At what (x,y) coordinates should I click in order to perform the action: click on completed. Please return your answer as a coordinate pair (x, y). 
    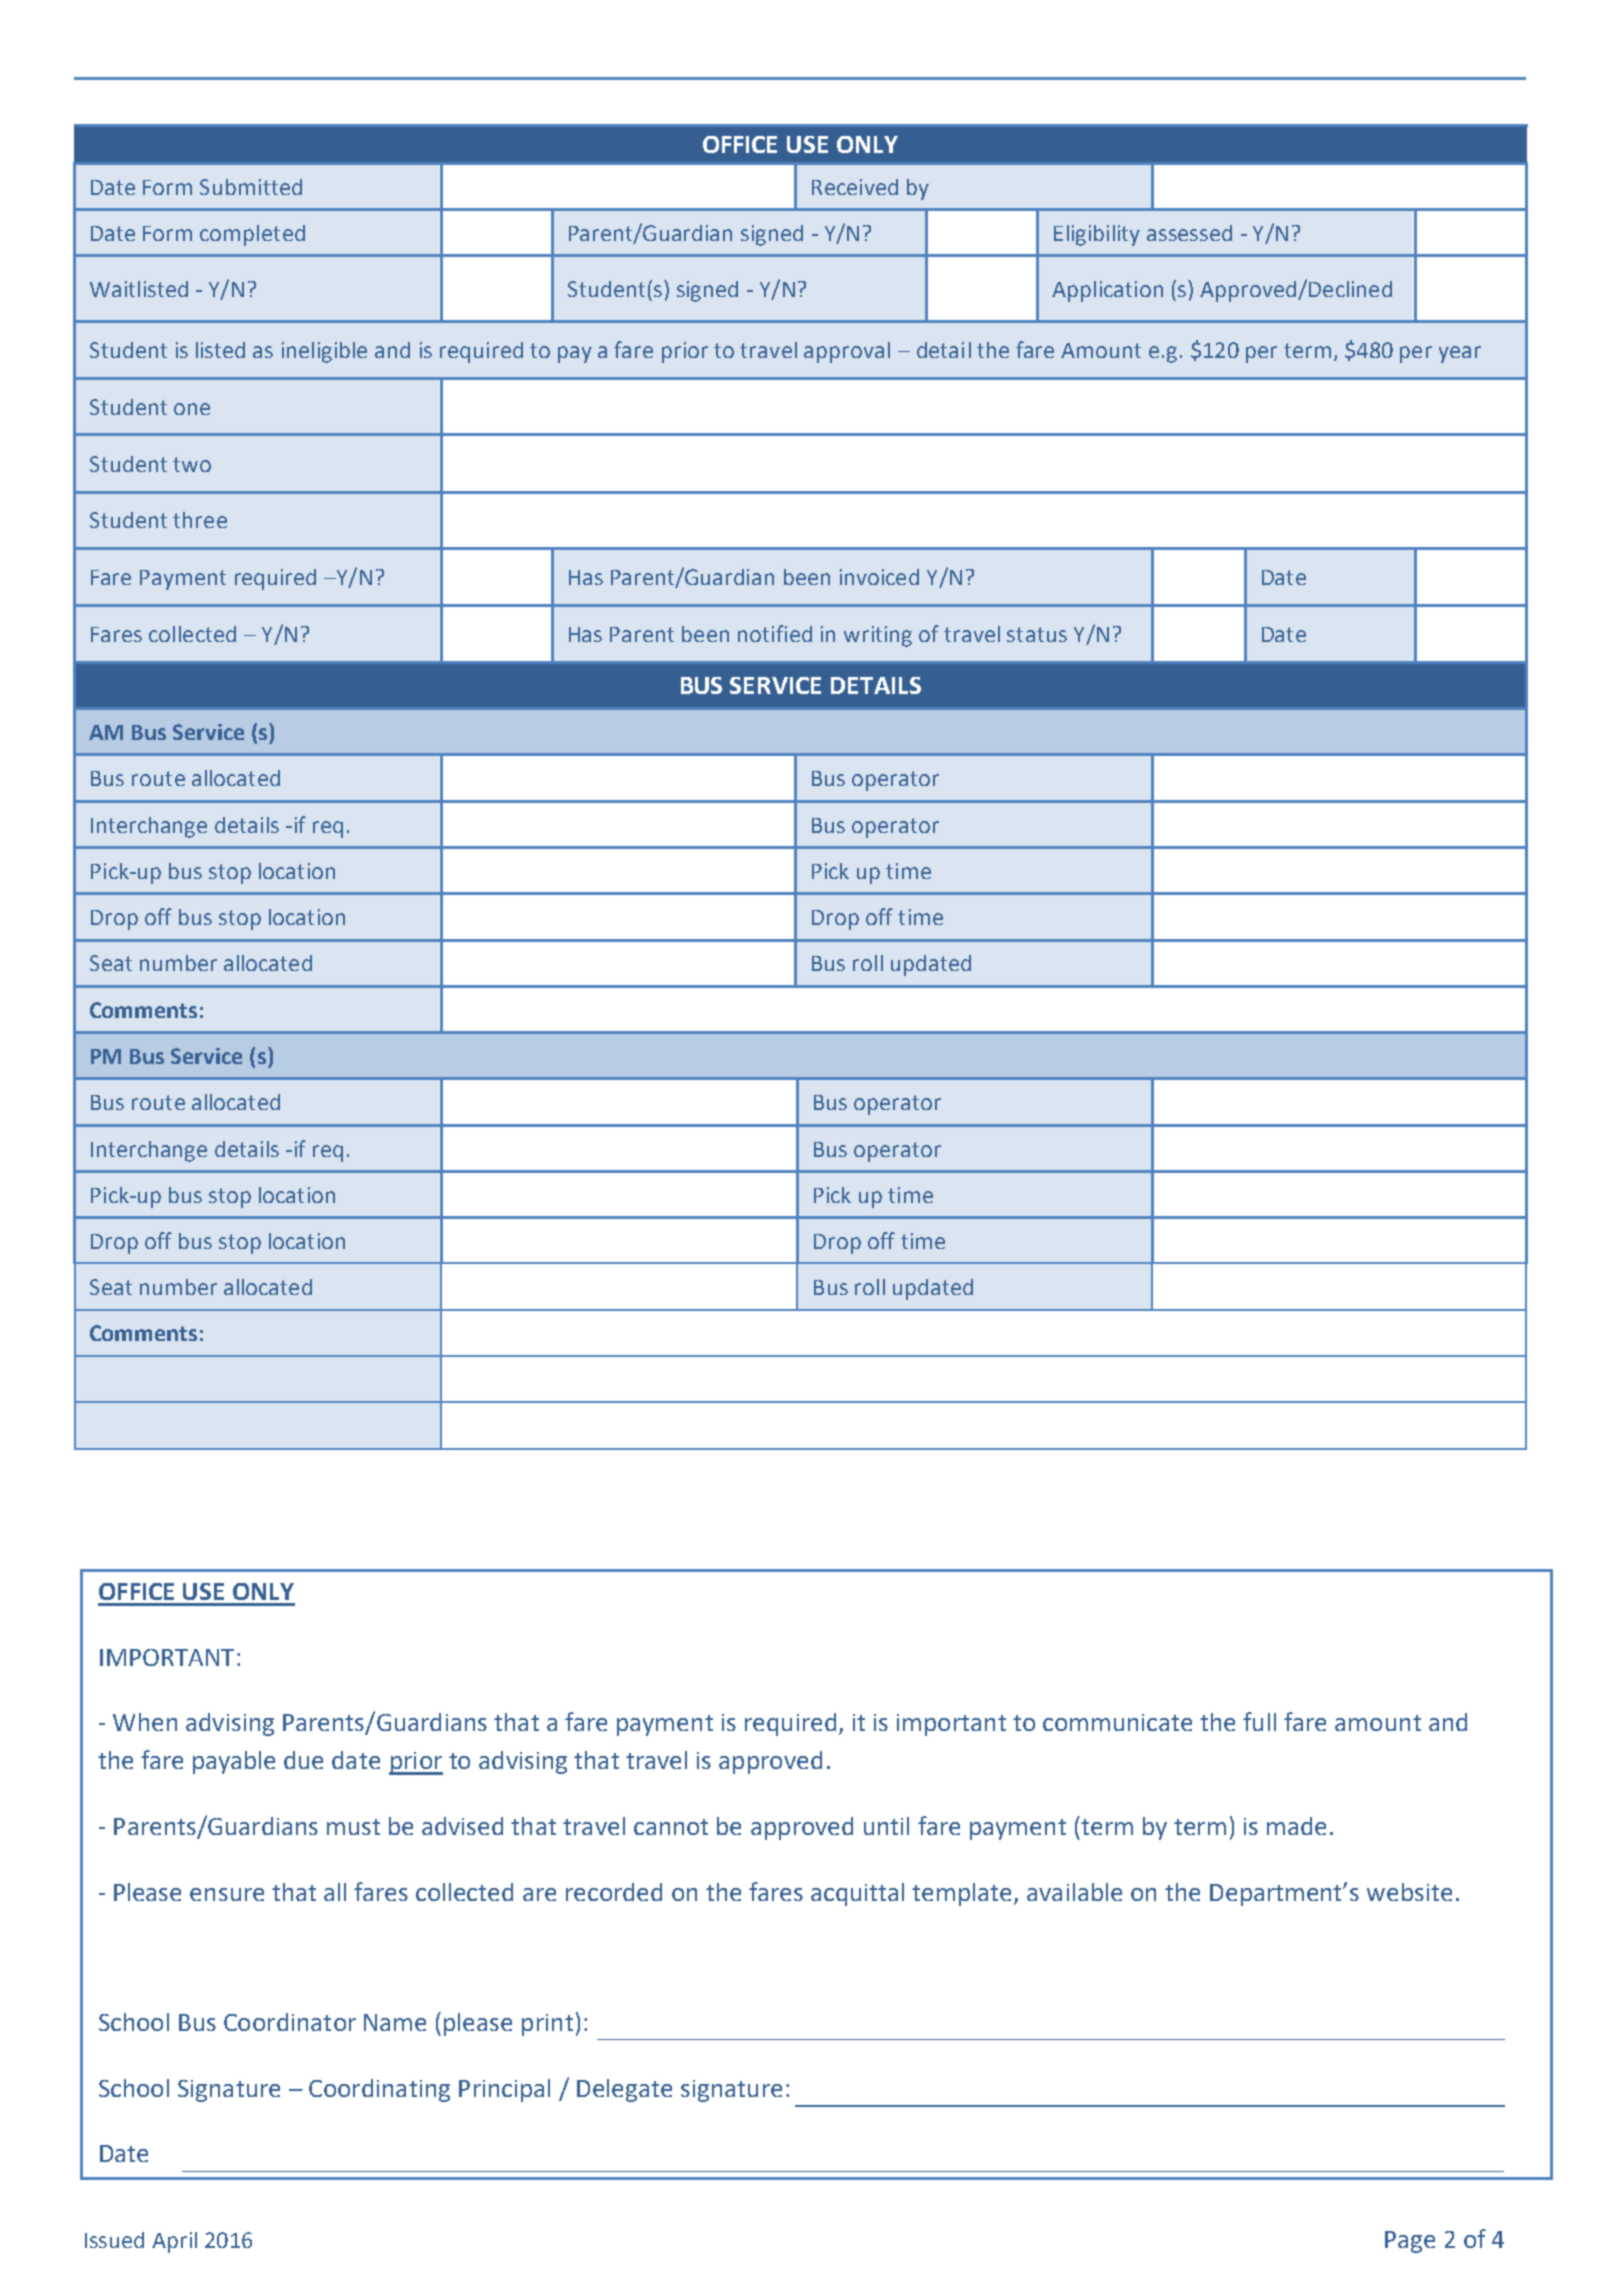
    Looking at the image, I should click on (252, 235).
